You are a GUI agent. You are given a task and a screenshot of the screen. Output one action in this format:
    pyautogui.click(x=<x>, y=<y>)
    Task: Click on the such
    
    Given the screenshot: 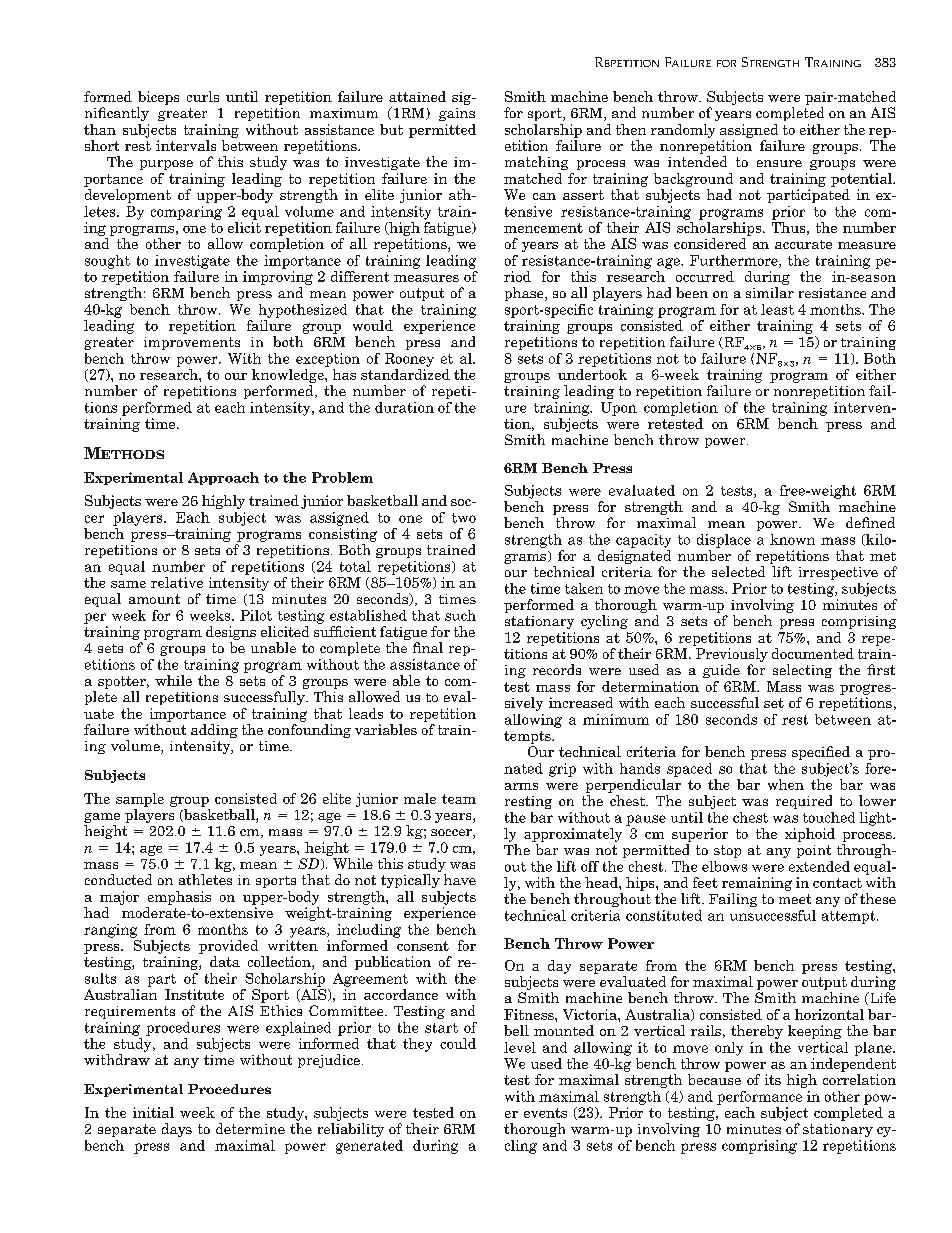 What is the action you would take?
    pyautogui.click(x=460, y=615)
